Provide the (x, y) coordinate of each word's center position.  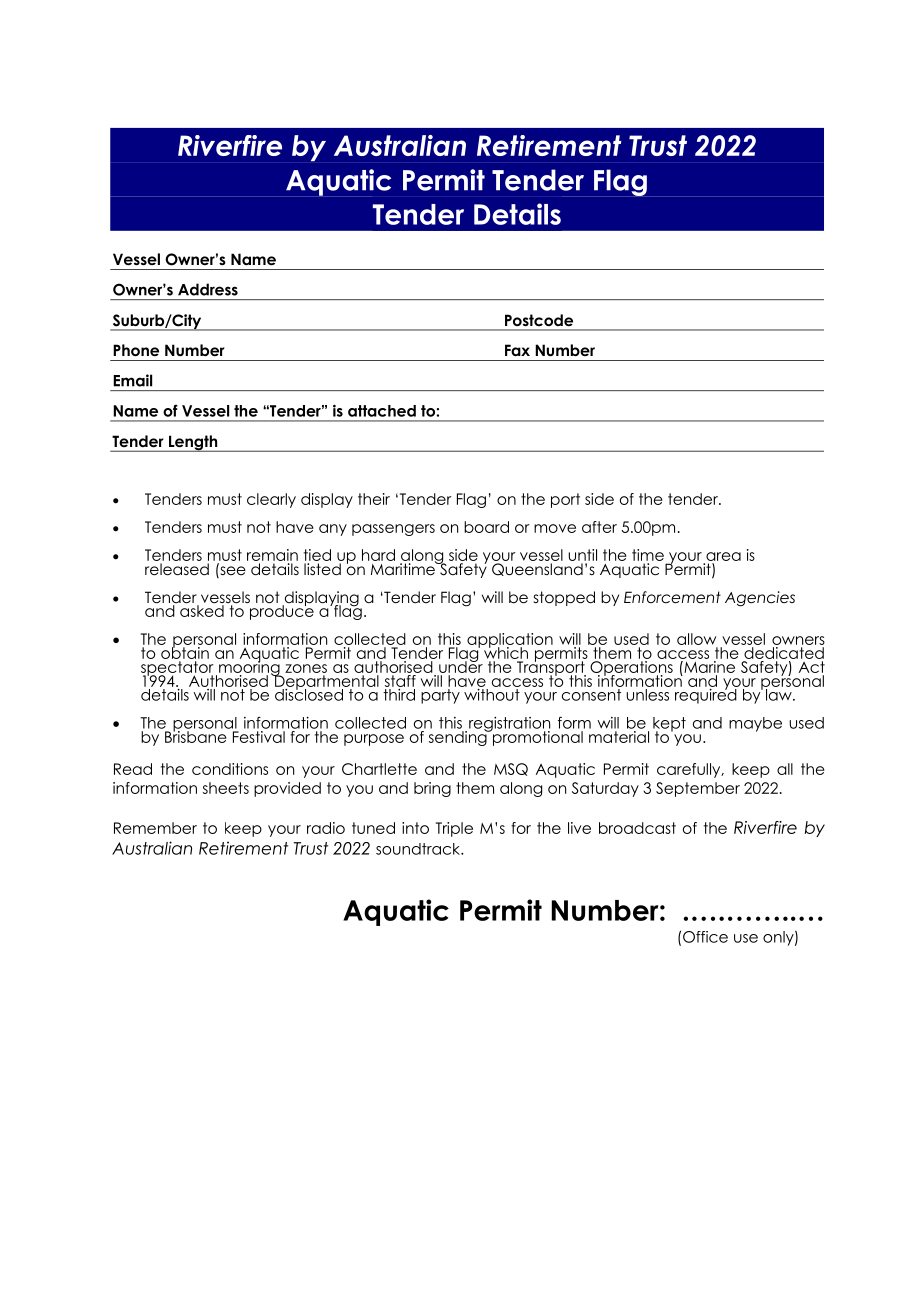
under (461, 666)
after (599, 527)
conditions (230, 769)
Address (208, 289)
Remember (155, 828)
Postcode (539, 320)
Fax (517, 350)
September (698, 789)
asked (202, 610)
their (374, 499)
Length (193, 443)
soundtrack (419, 849)
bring (432, 789)
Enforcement (672, 597)
